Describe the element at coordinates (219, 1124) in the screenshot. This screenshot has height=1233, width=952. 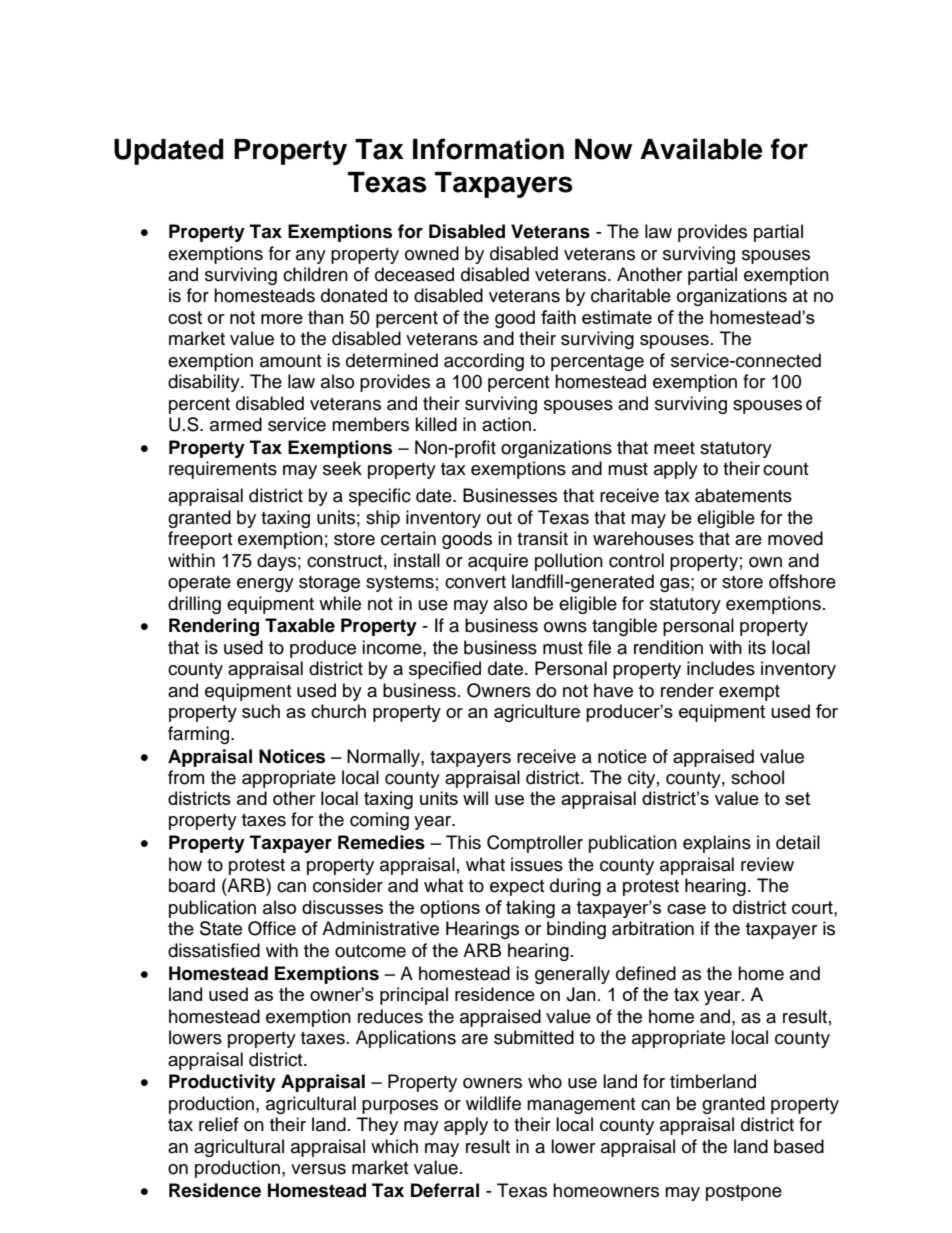
I see `relief` at that location.
